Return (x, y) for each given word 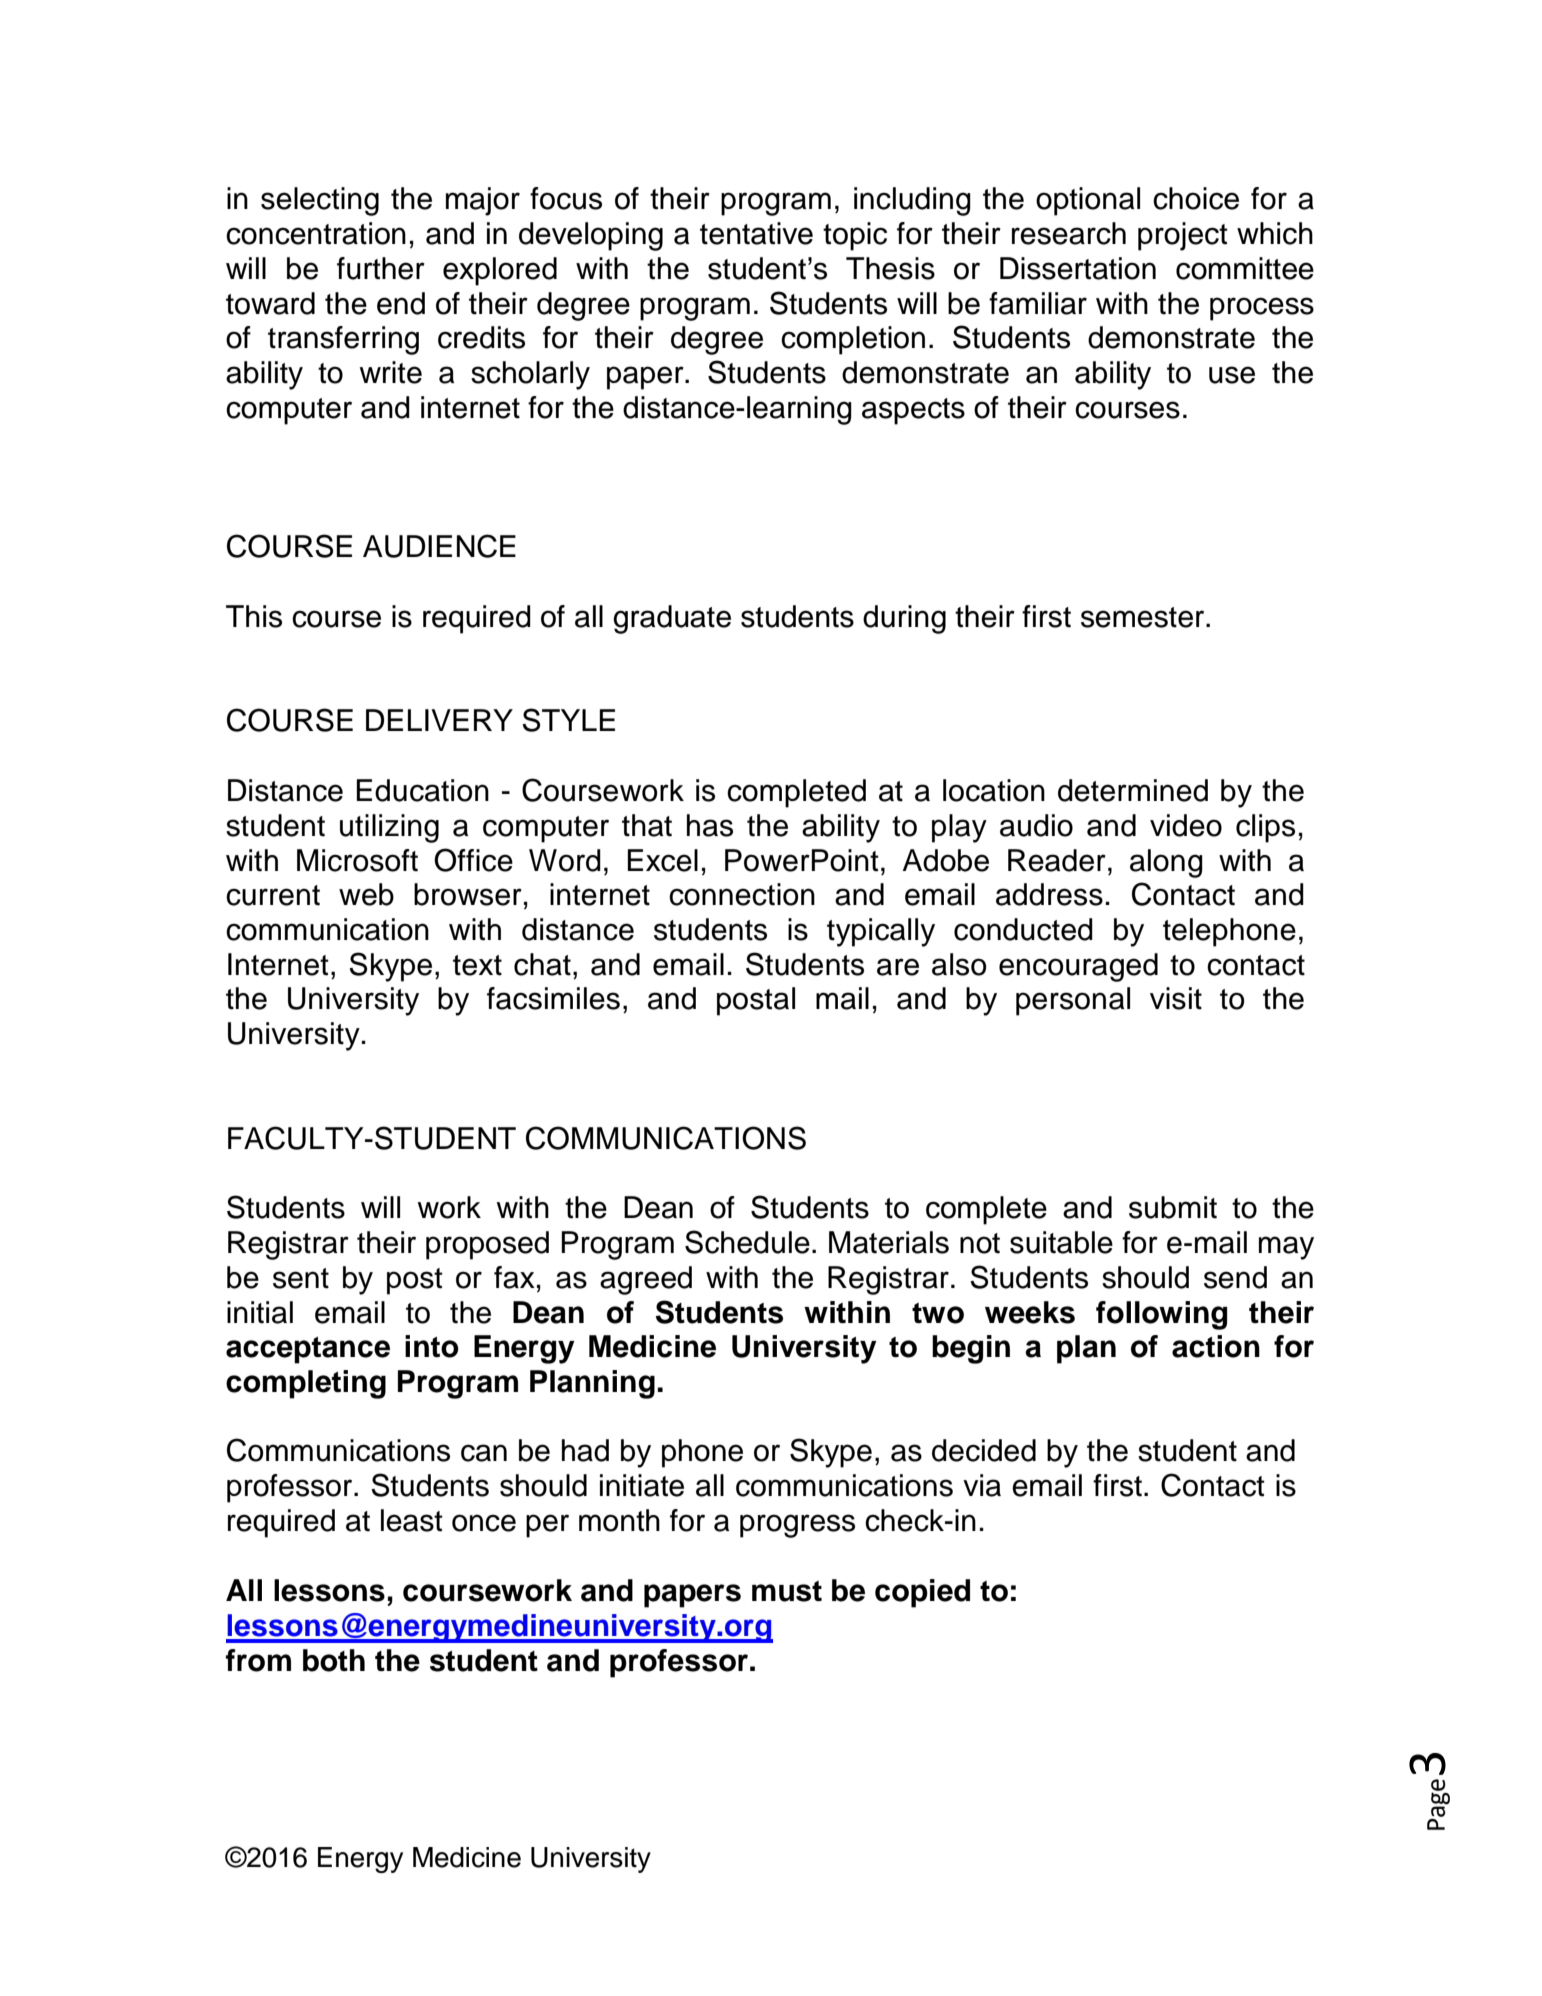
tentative (756, 233)
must (787, 1591)
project (1183, 236)
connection (742, 894)
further (381, 268)
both (334, 1660)
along (1166, 863)
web (366, 894)
